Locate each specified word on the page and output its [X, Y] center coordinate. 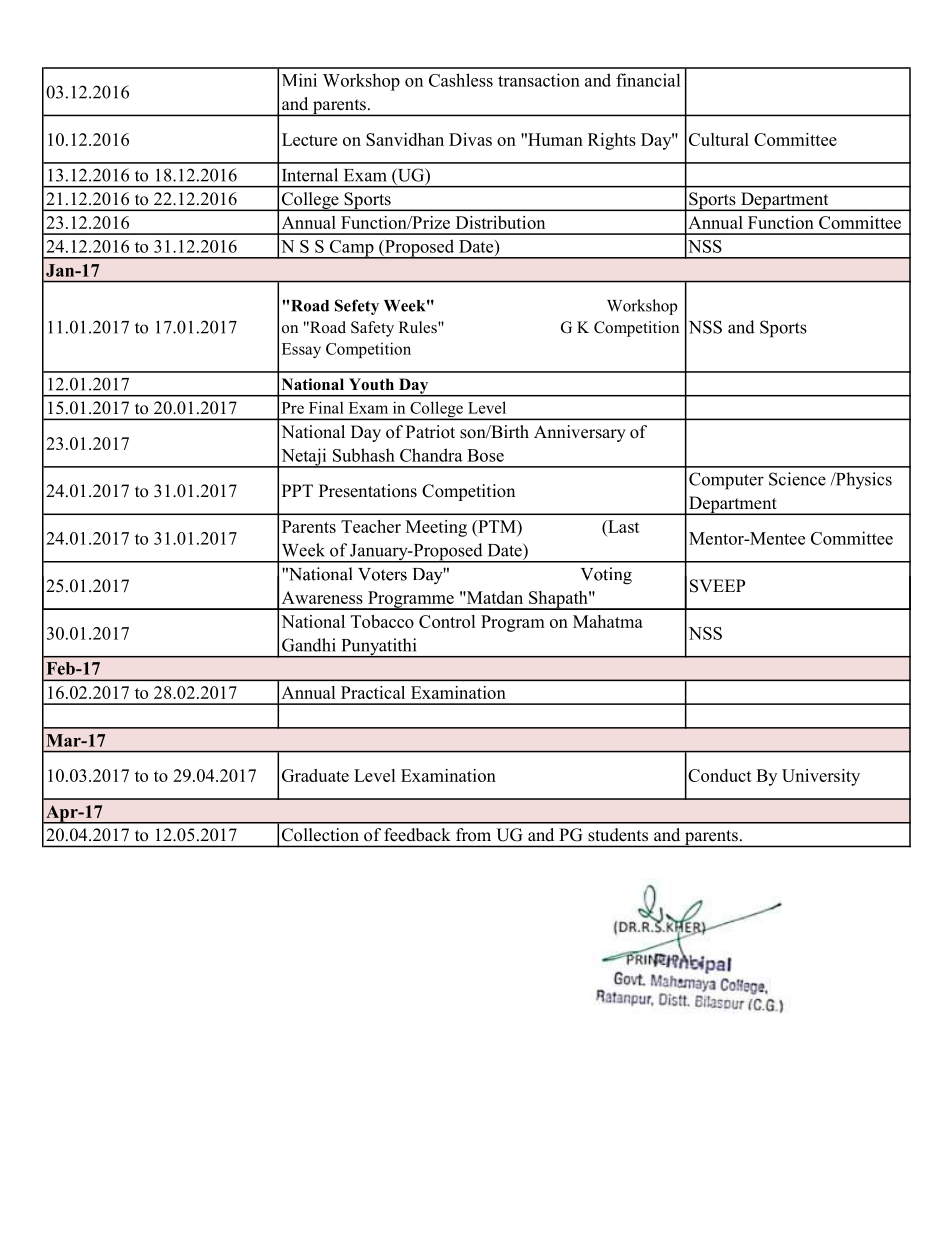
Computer [726, 481]
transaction [539, 80]
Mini [299, 80]
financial [648, 80]
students [618, 834]
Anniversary [580, 433]
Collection [320, 834]
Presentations [368, 491]
